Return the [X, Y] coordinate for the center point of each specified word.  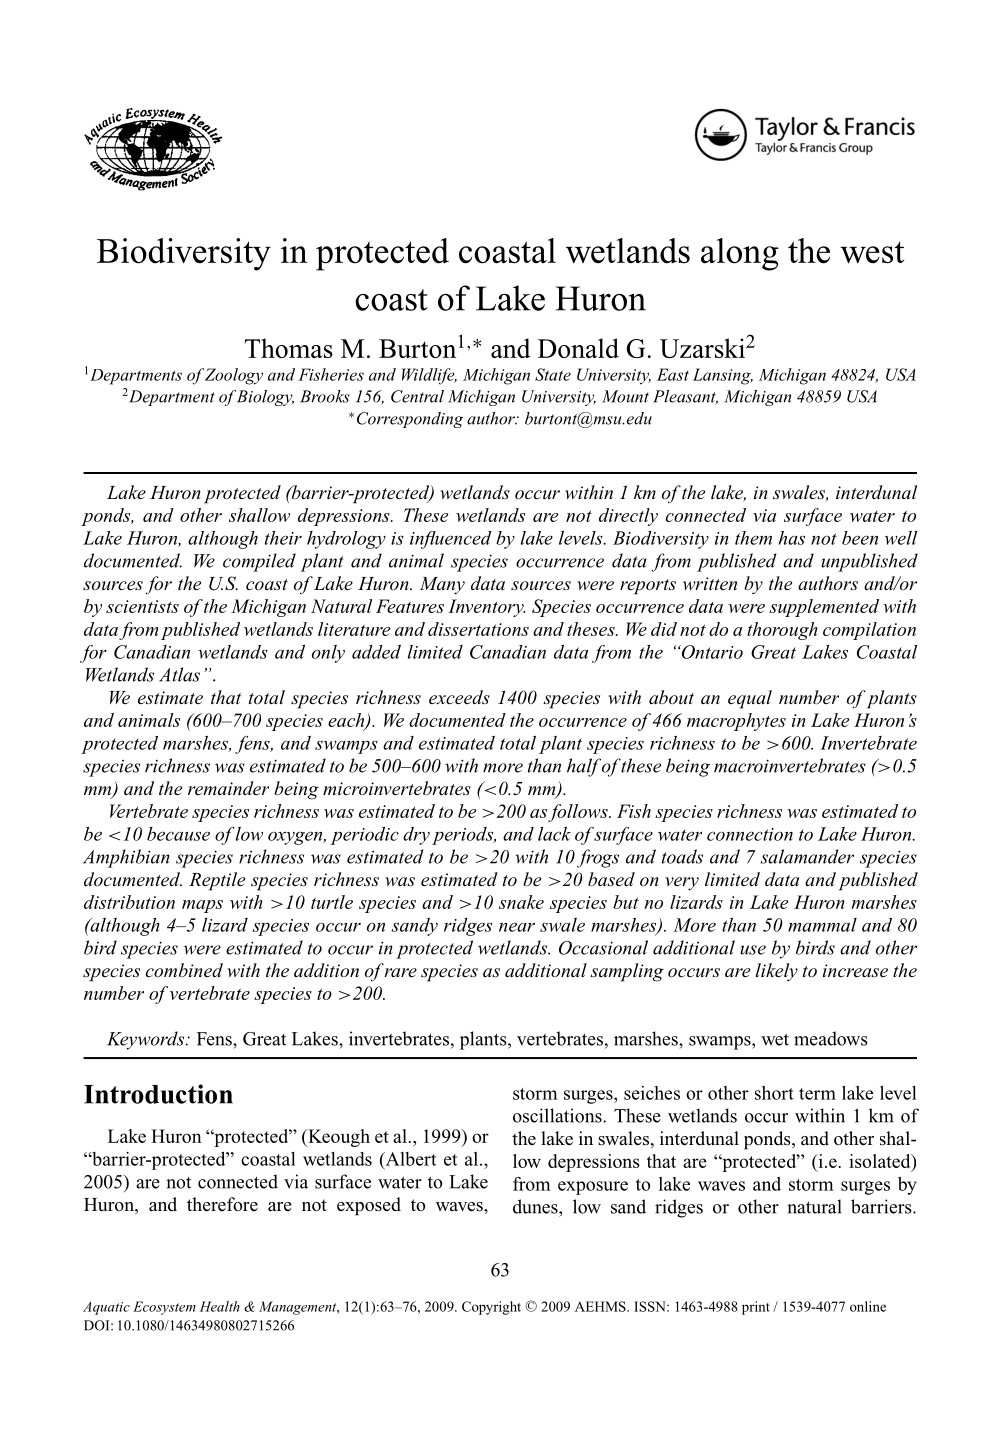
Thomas [289, 348]
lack [554, 834]
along [740, 254]
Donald [578, 348]
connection [750, 834]
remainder [228, 788]
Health [220, 1306]
